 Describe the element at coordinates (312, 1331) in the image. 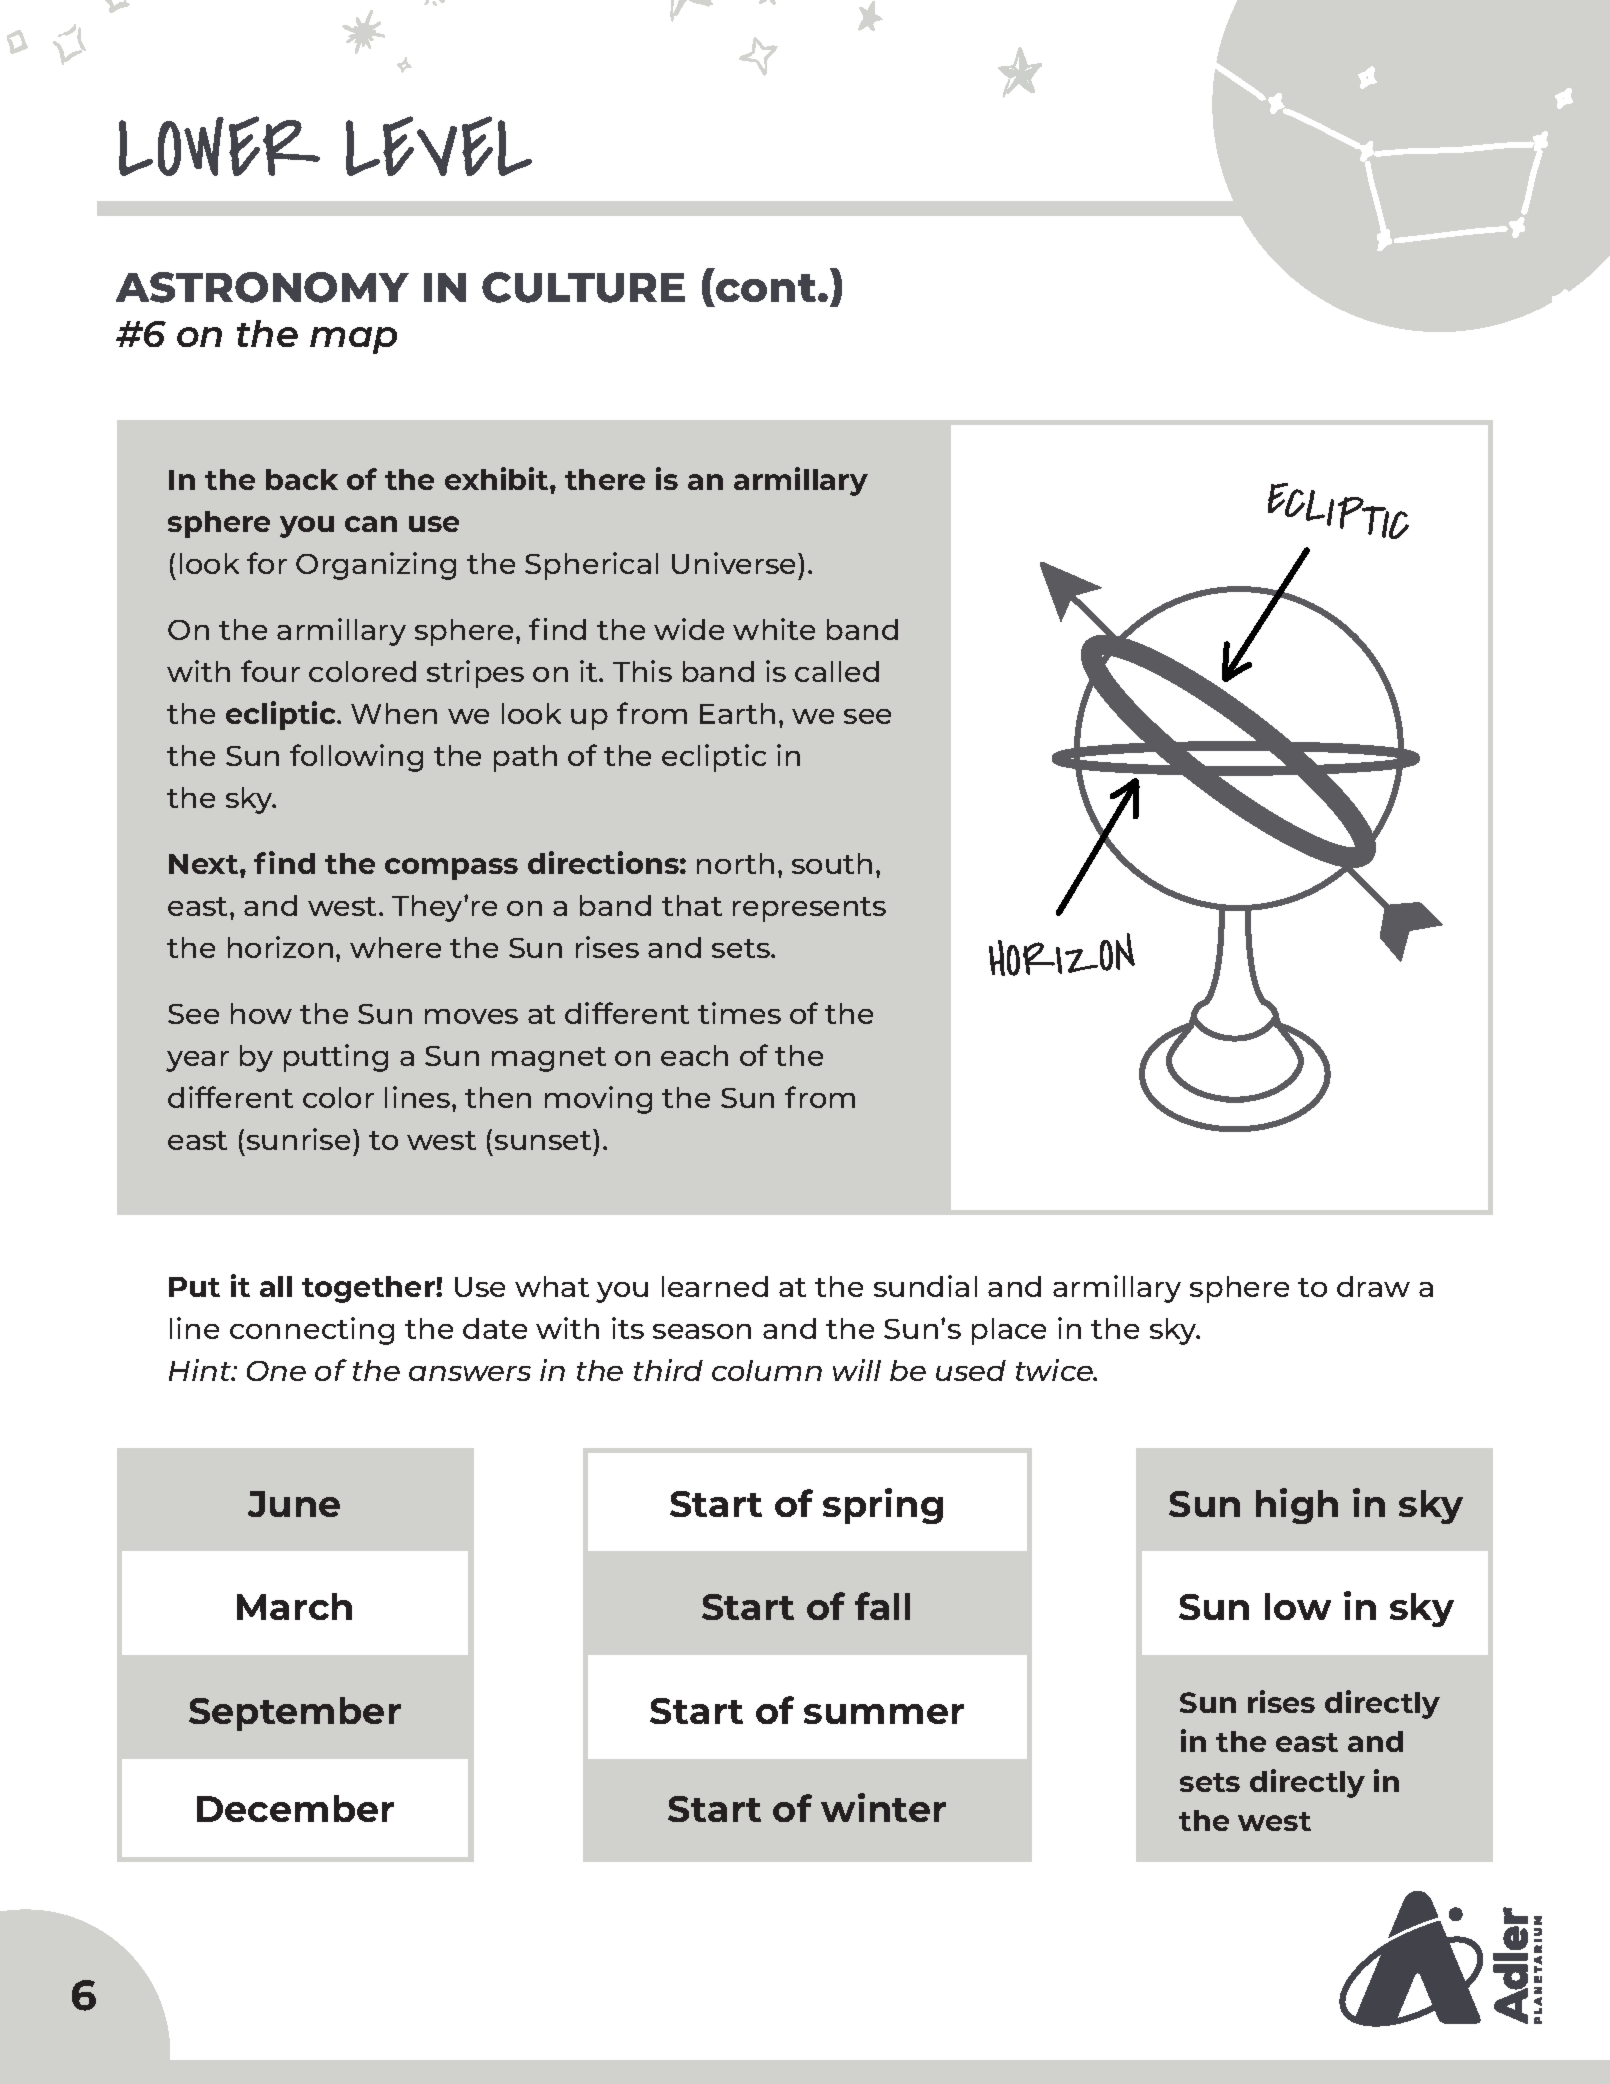

I see `connecting` at that location.
